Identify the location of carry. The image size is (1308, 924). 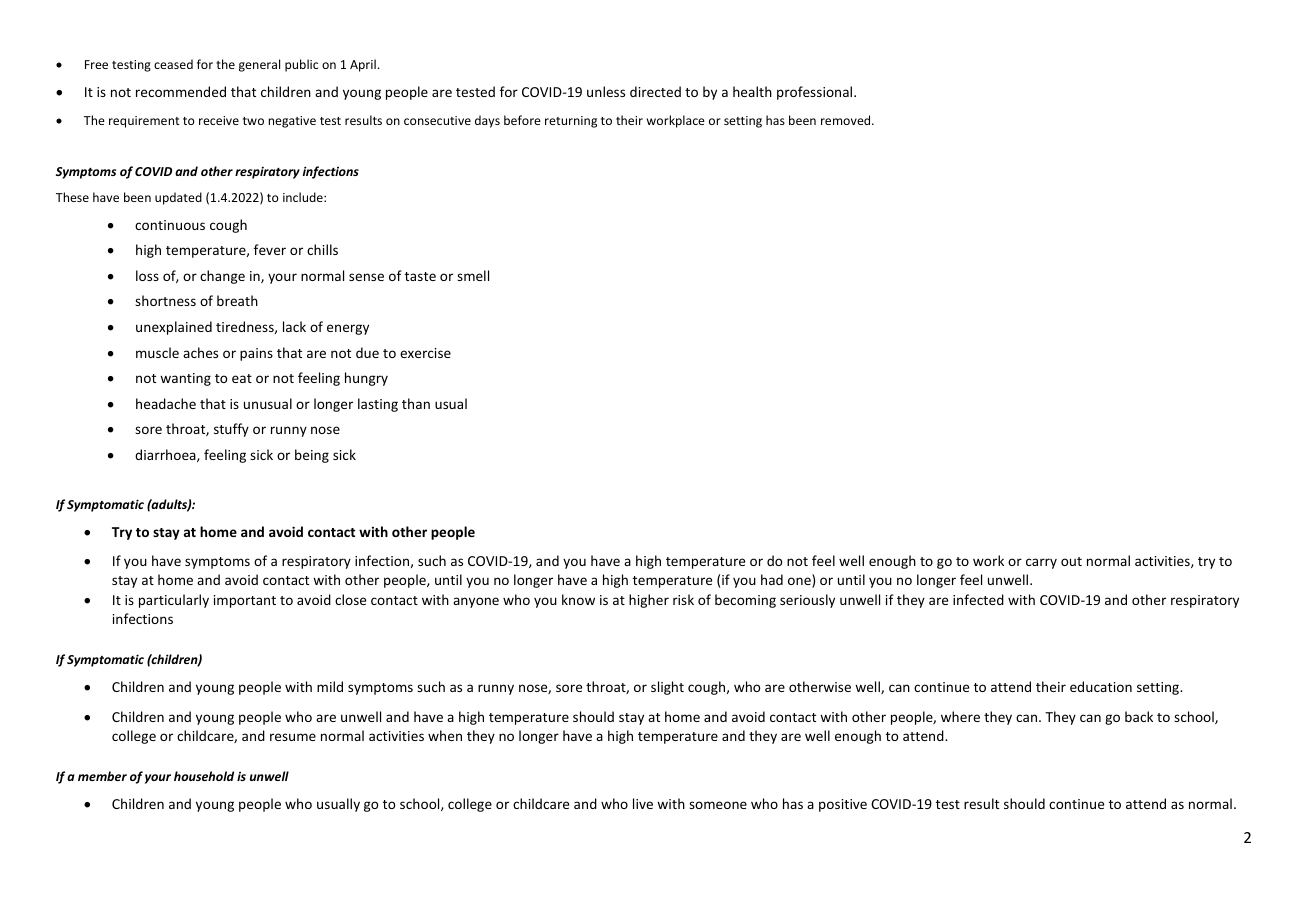
(1041, 563).
